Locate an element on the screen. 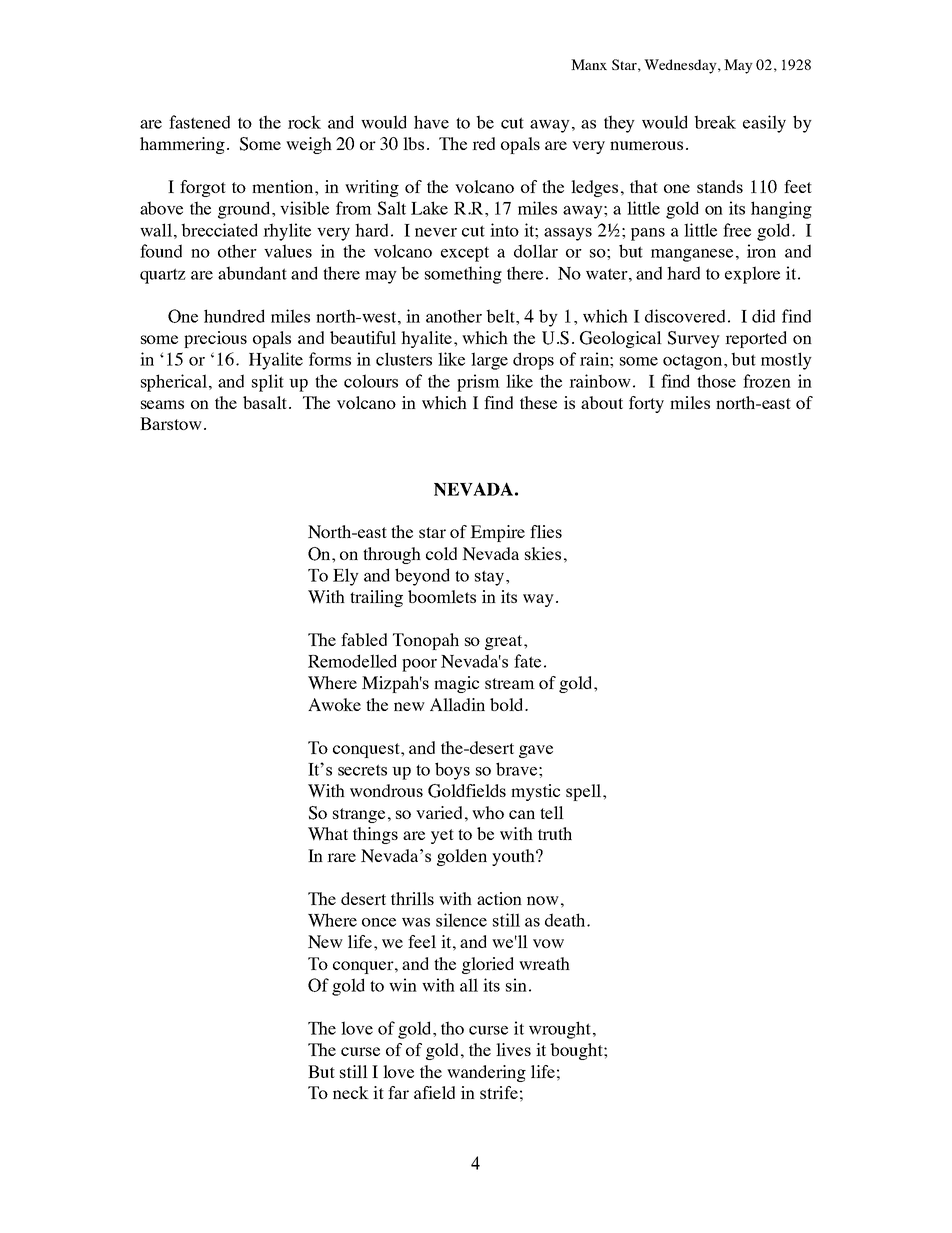 Image resolution: width=952 pixels, height=1233 pixels. wandering is located at coordinates (486, 1073).
